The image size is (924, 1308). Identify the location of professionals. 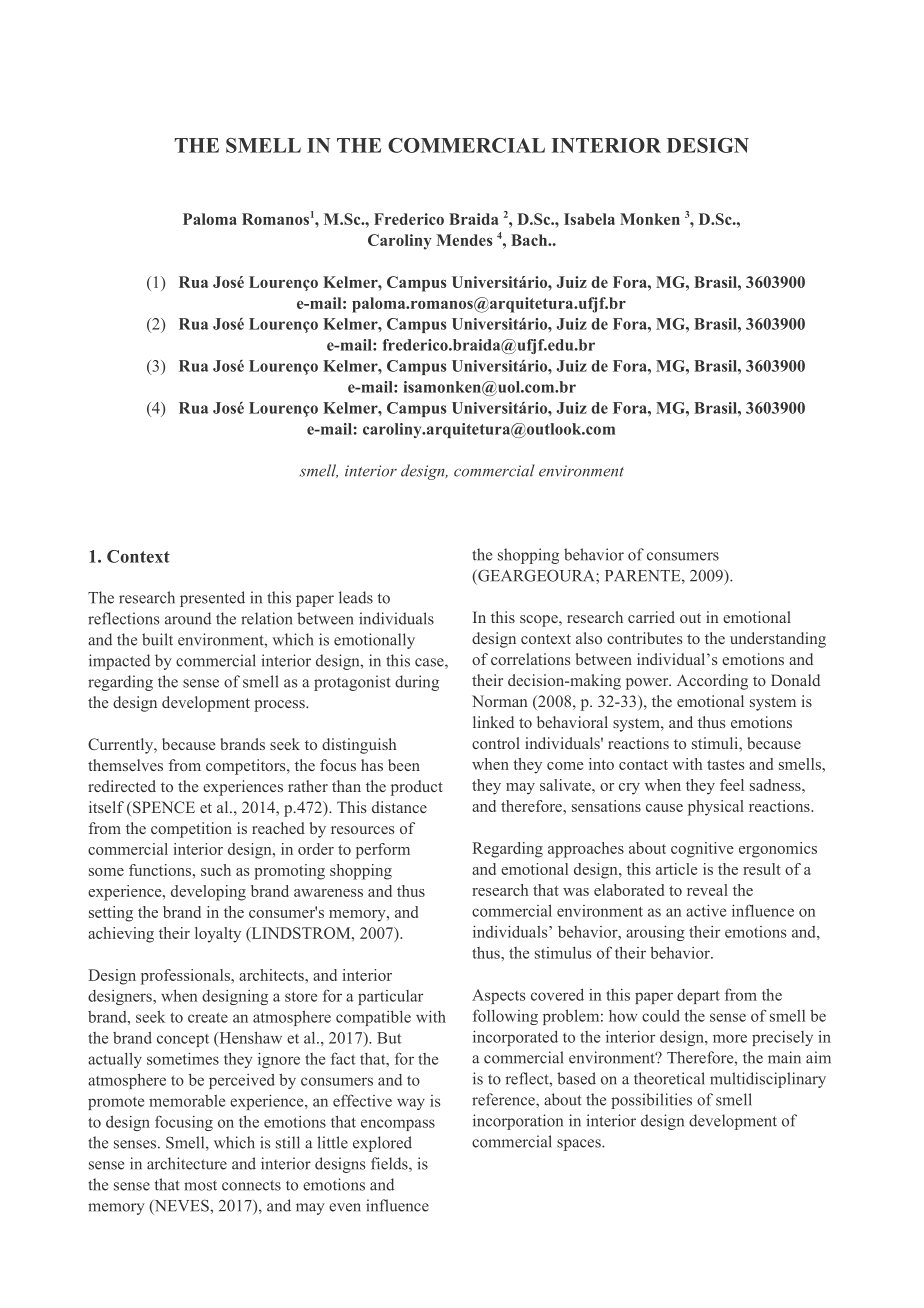
(186, 977).
